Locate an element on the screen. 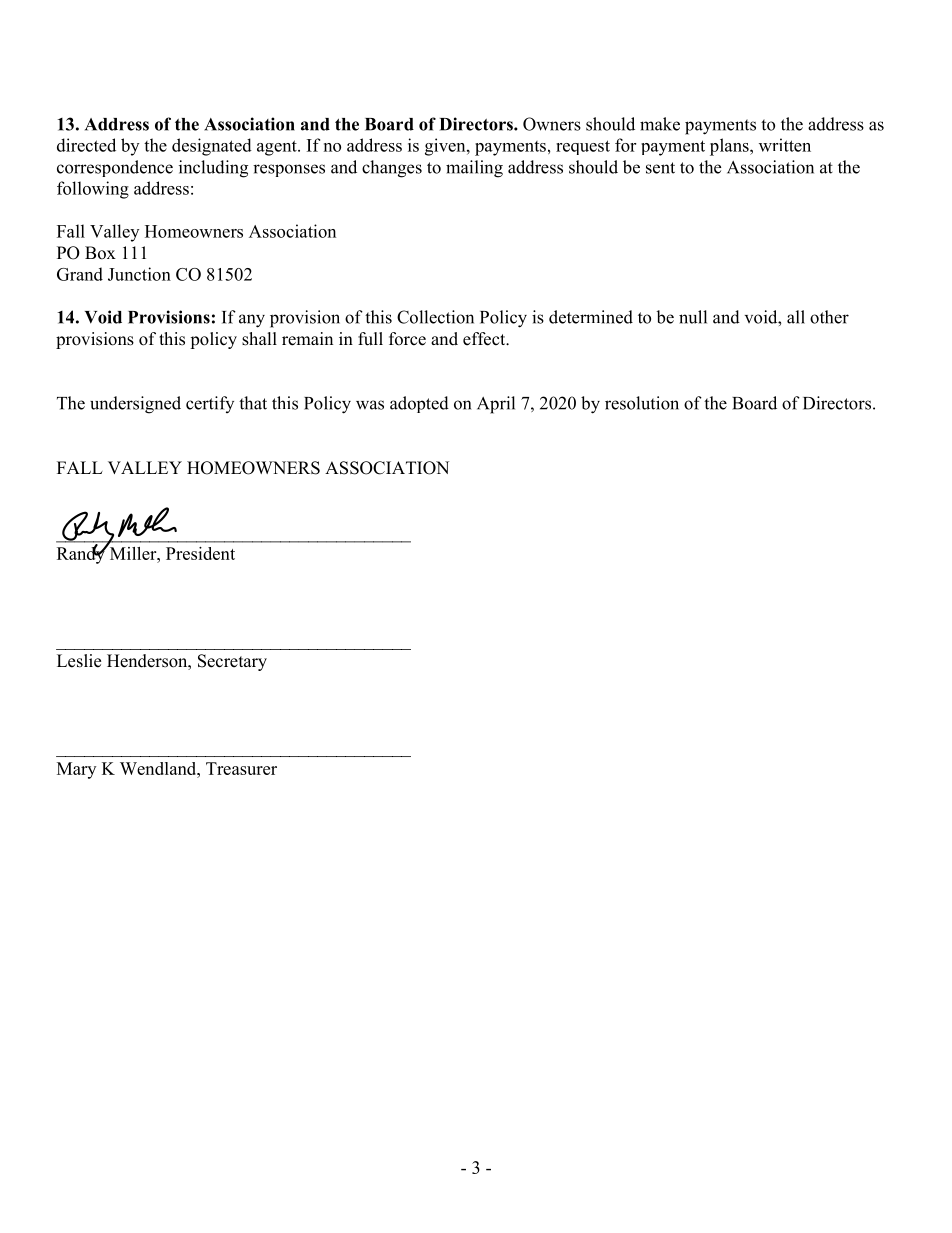 Image resolution: width=952 pixels, height=1233 pixels. designated is located at coordinates (212, 147).
